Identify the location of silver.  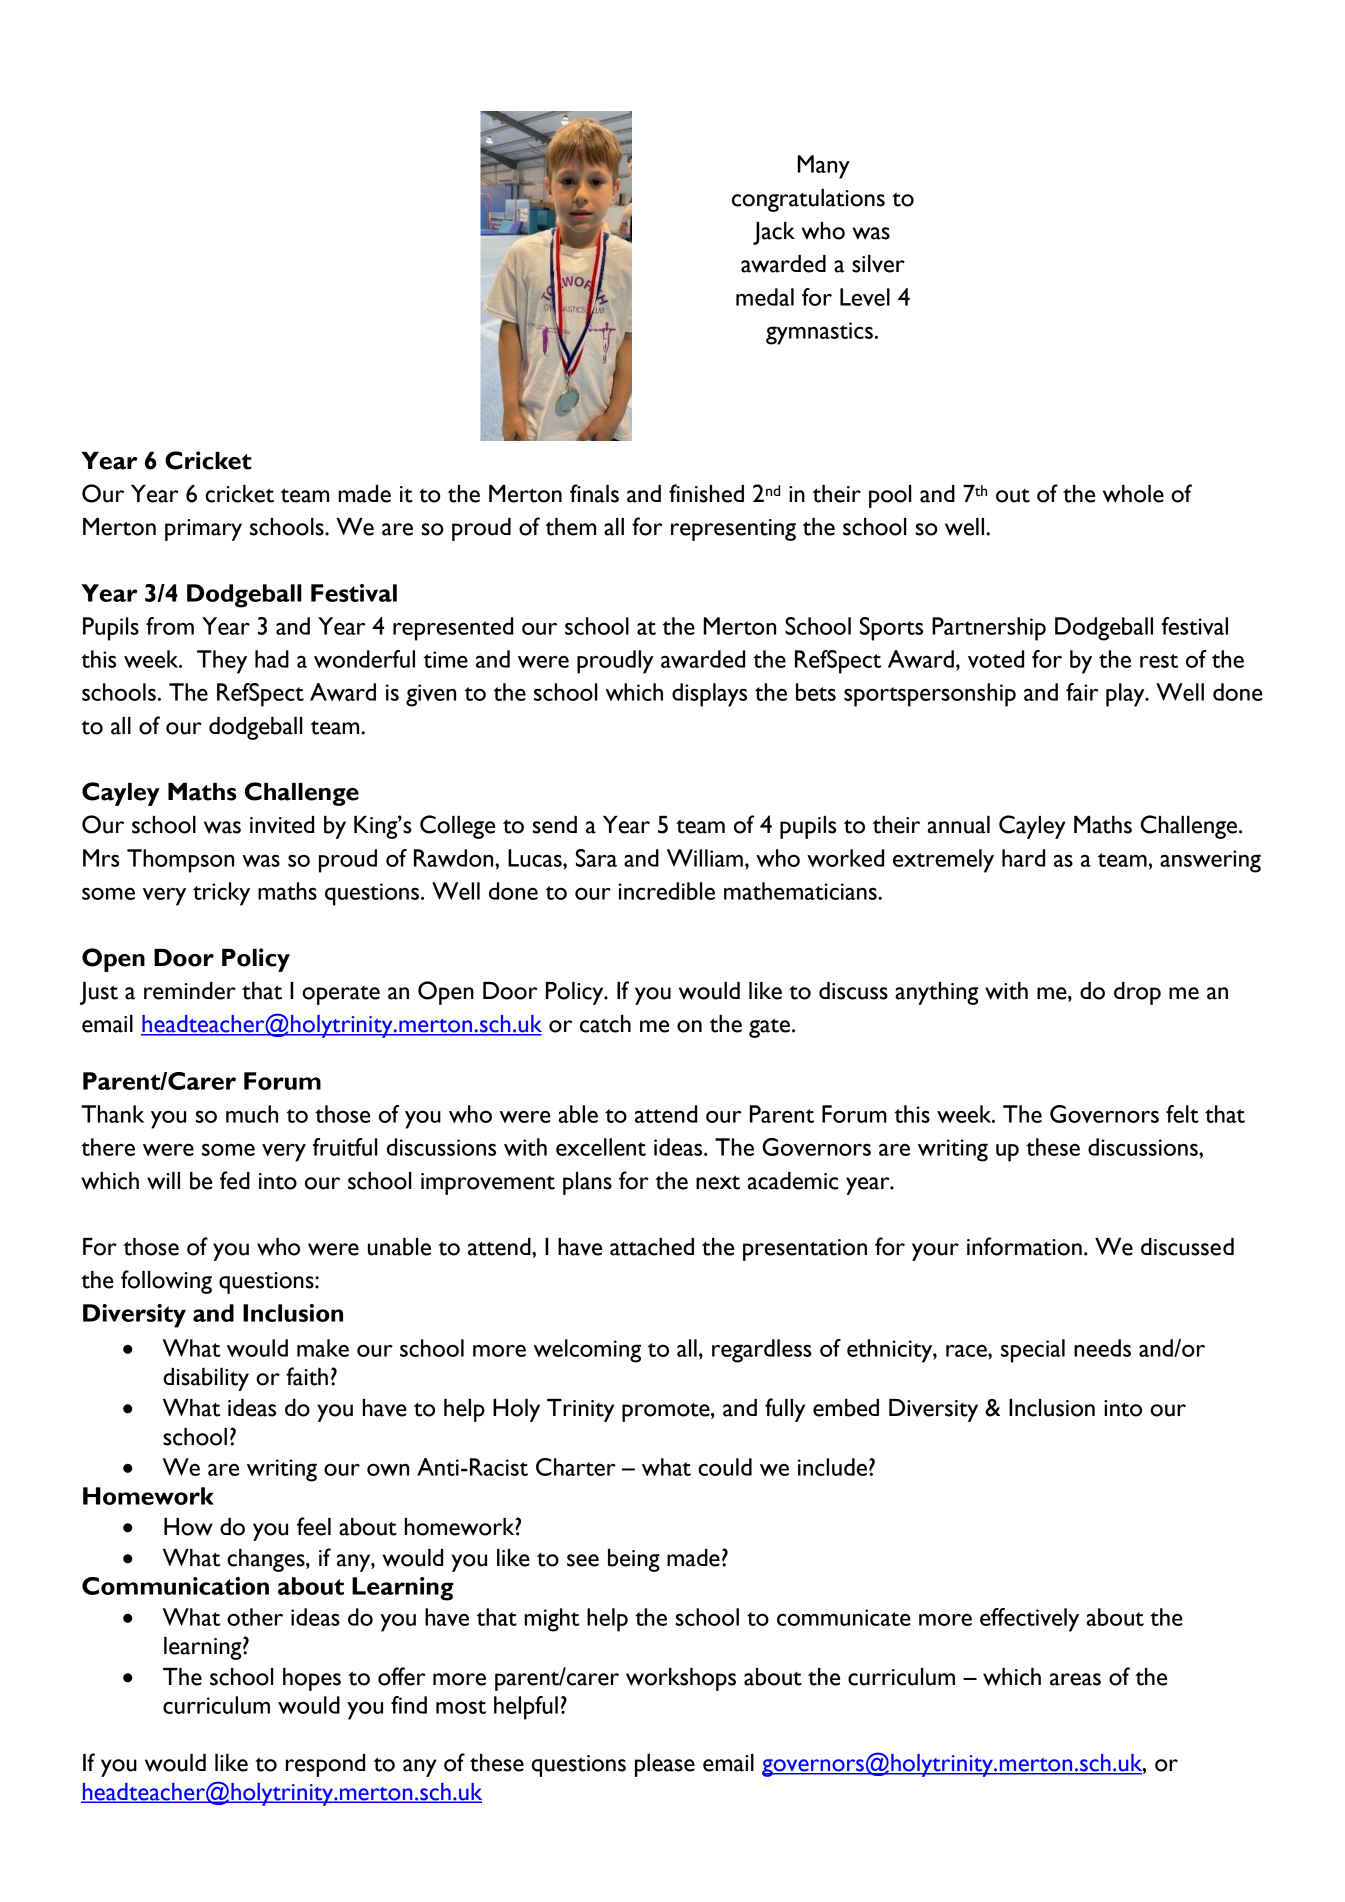
(878, 264).
